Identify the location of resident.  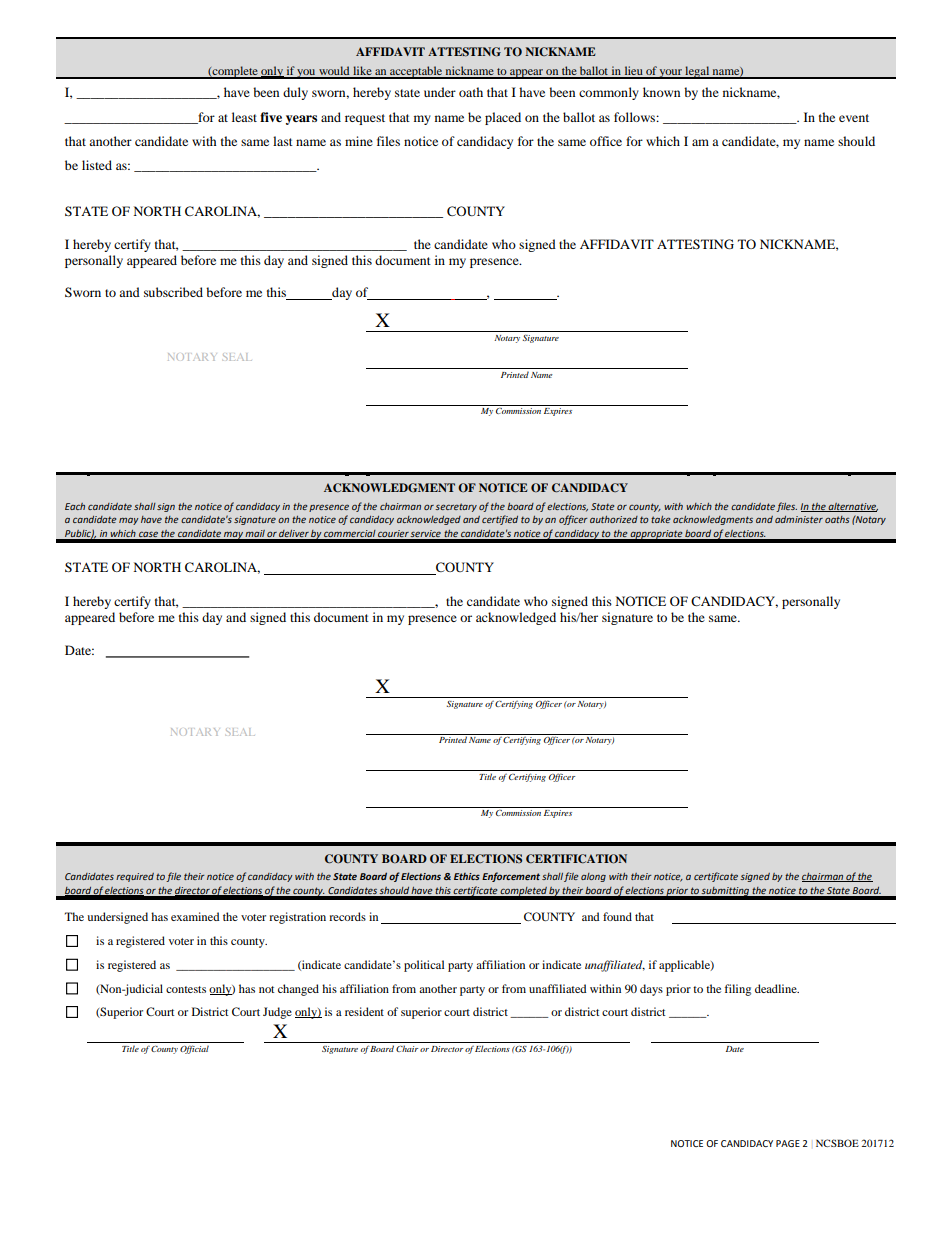
(364, 1011).
